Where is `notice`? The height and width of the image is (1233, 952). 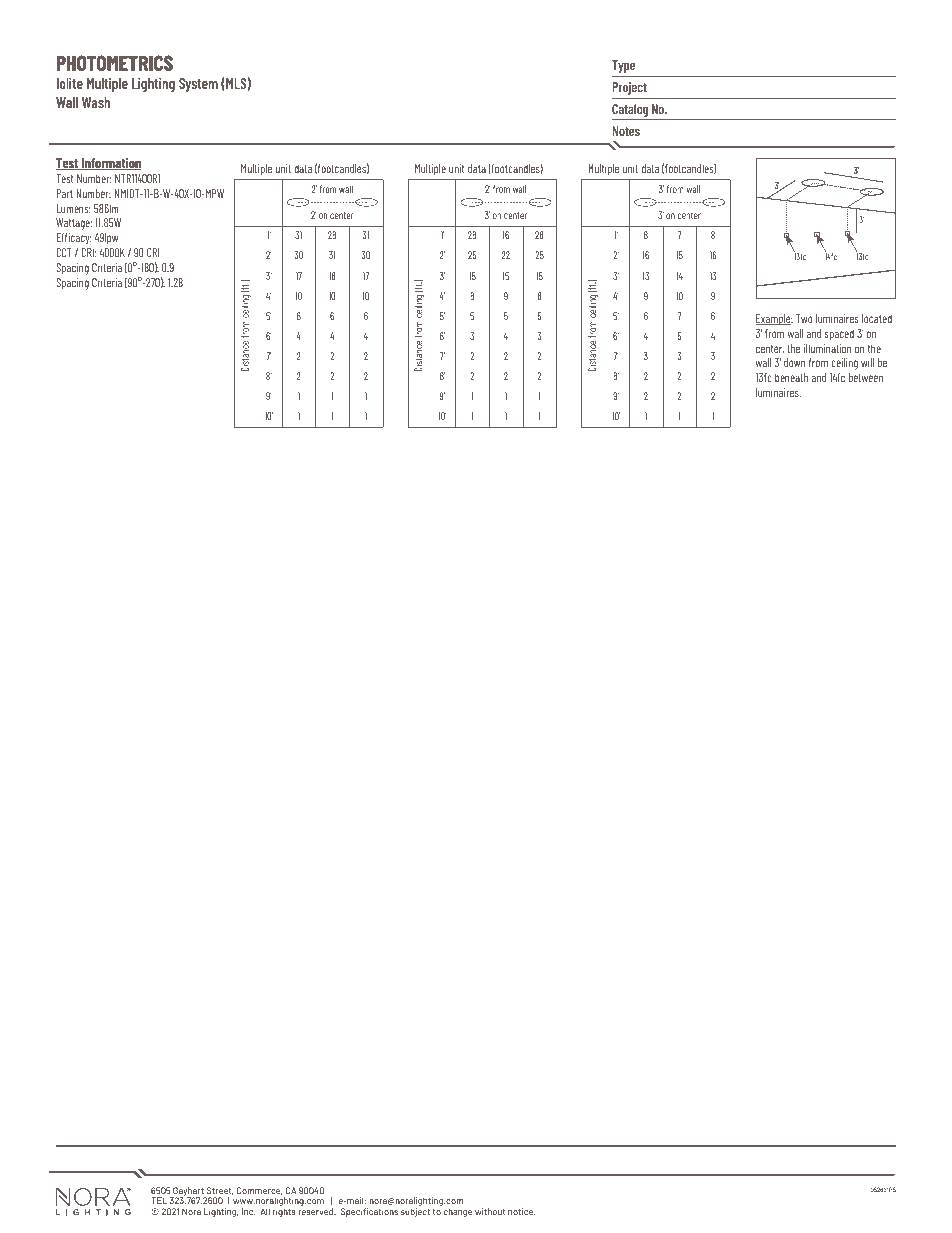 notice is located at coordinates (522, 1211).
